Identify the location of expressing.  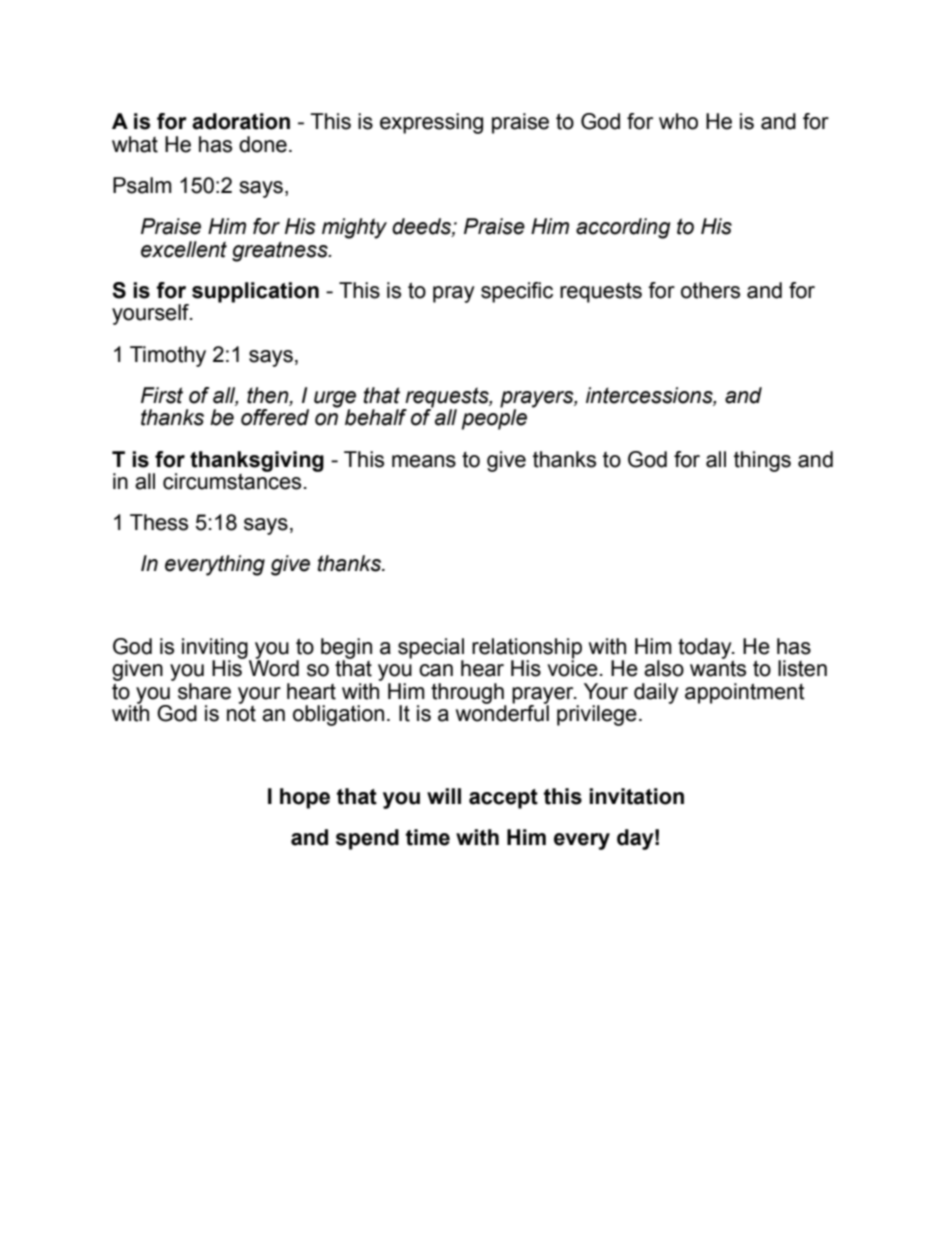
(431, 123).
